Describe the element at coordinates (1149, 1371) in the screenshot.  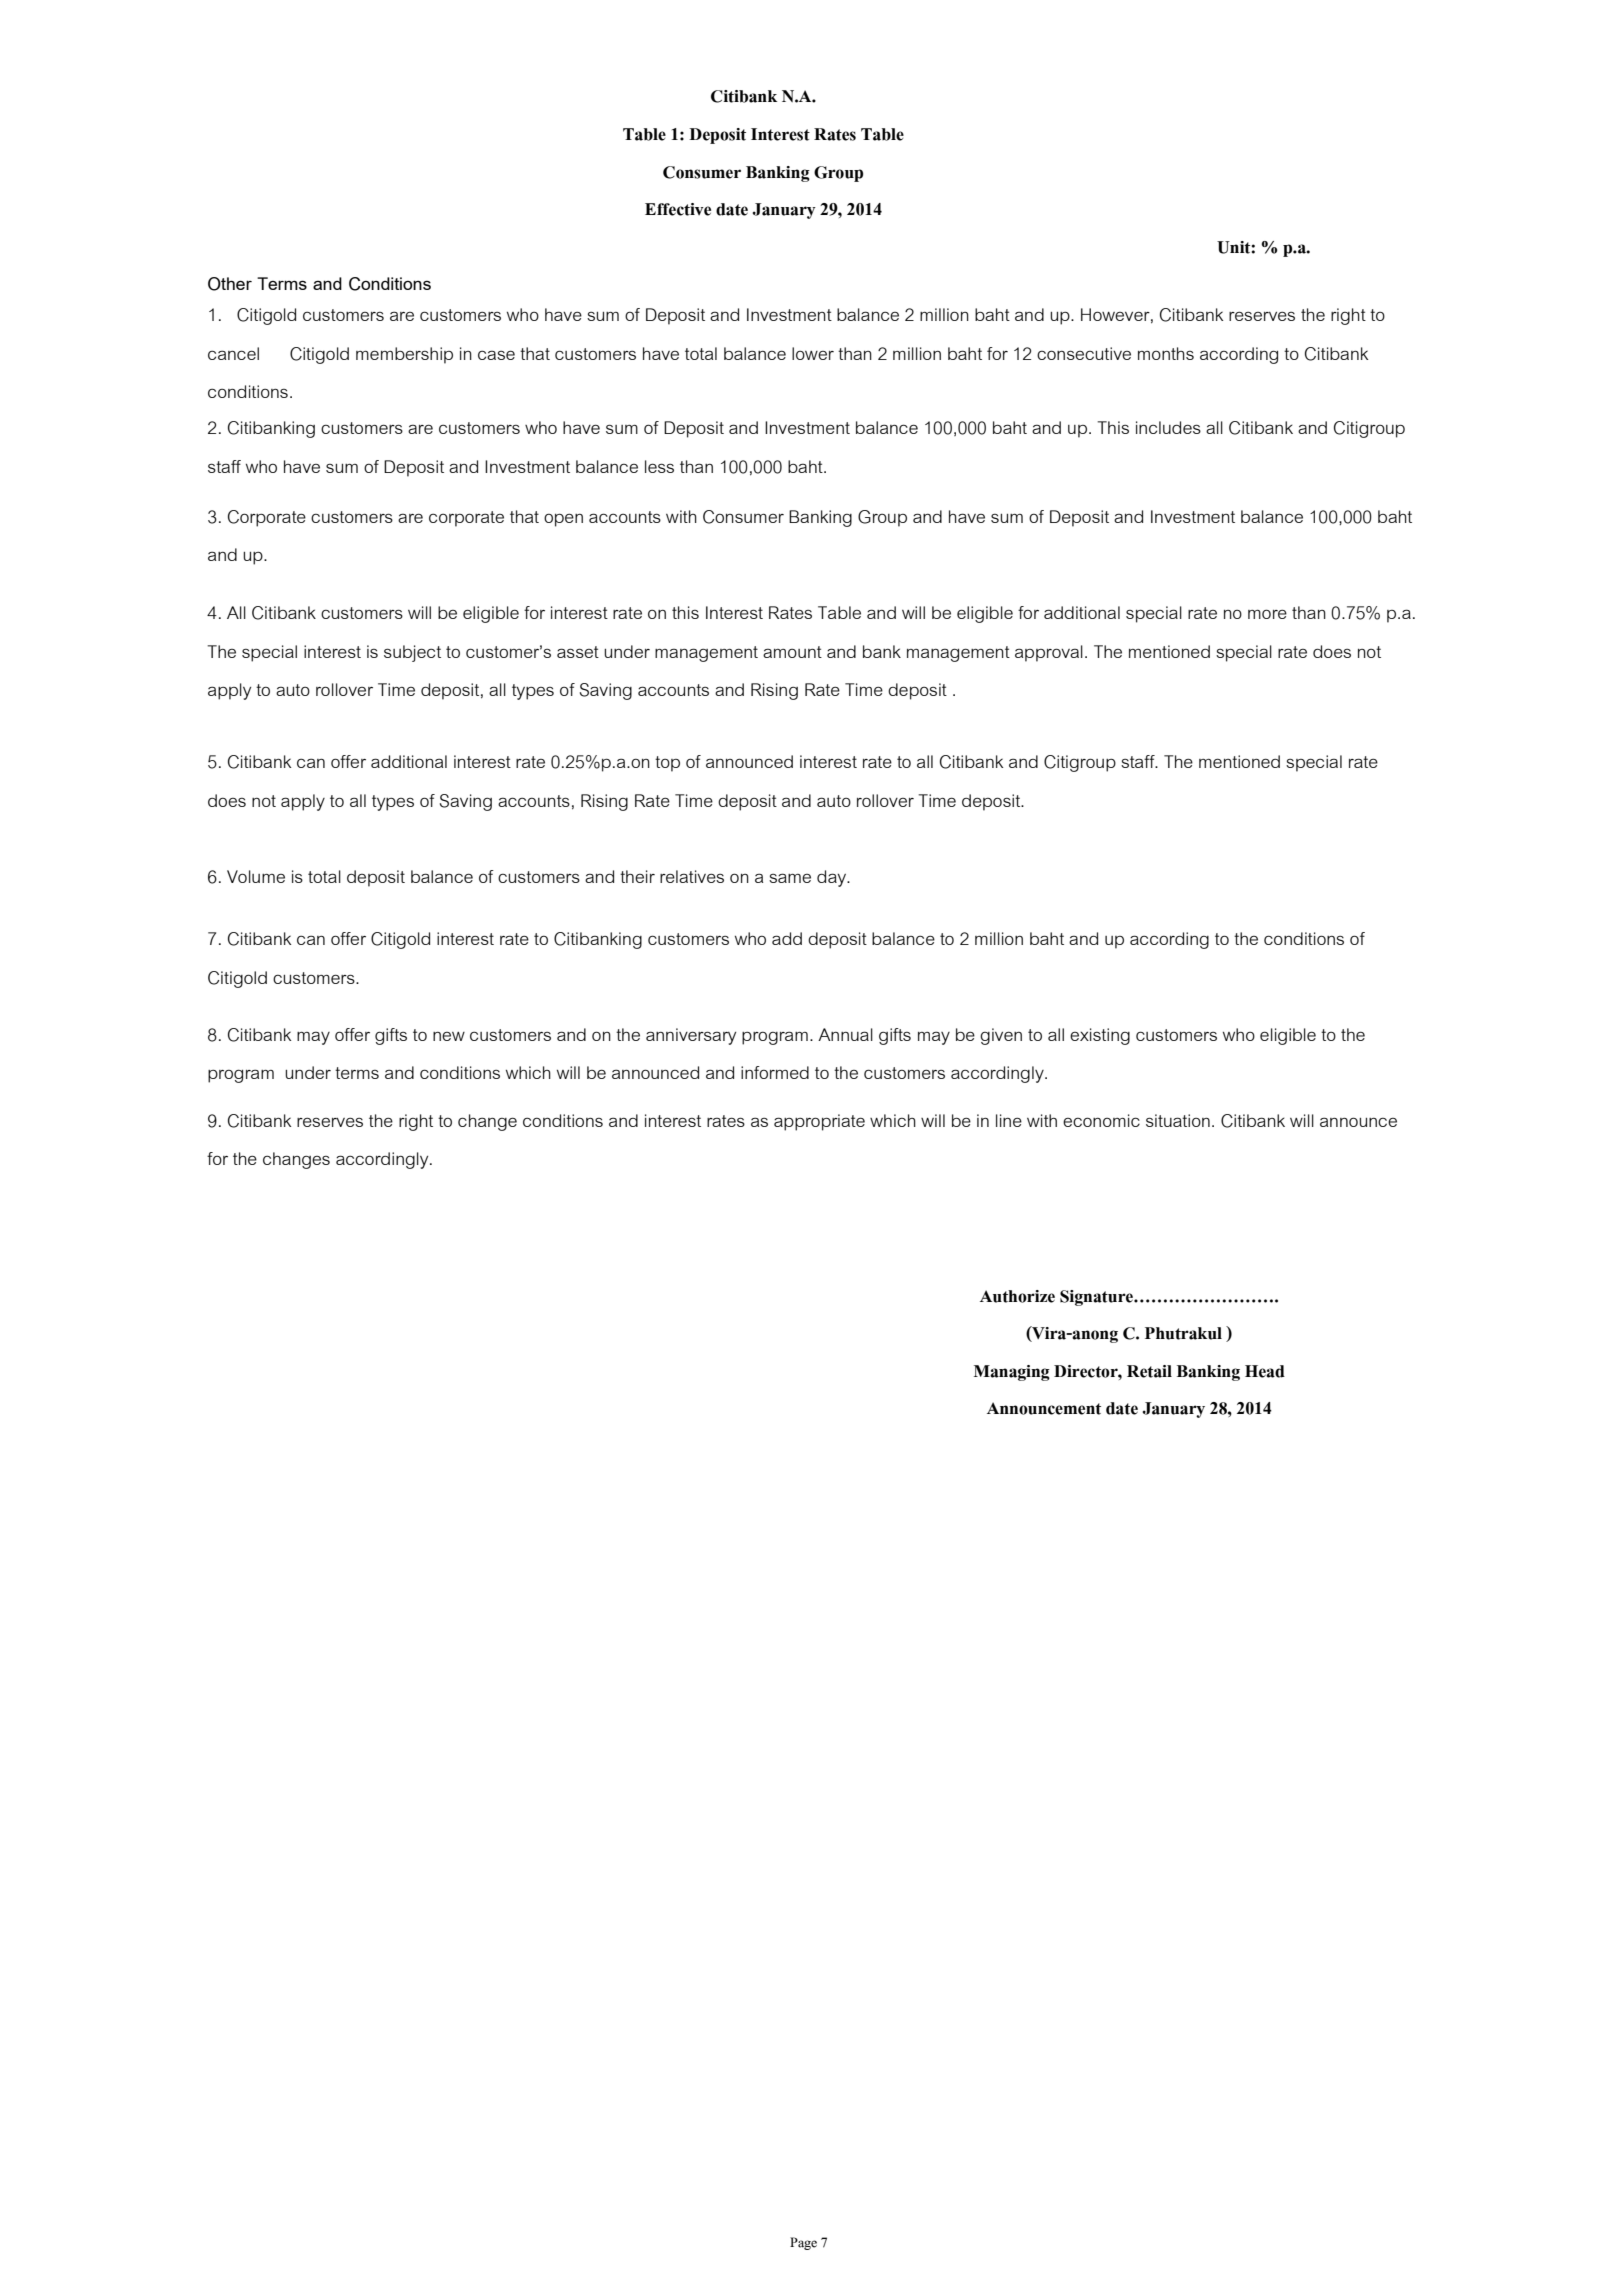
I see `Retail` at that location.
